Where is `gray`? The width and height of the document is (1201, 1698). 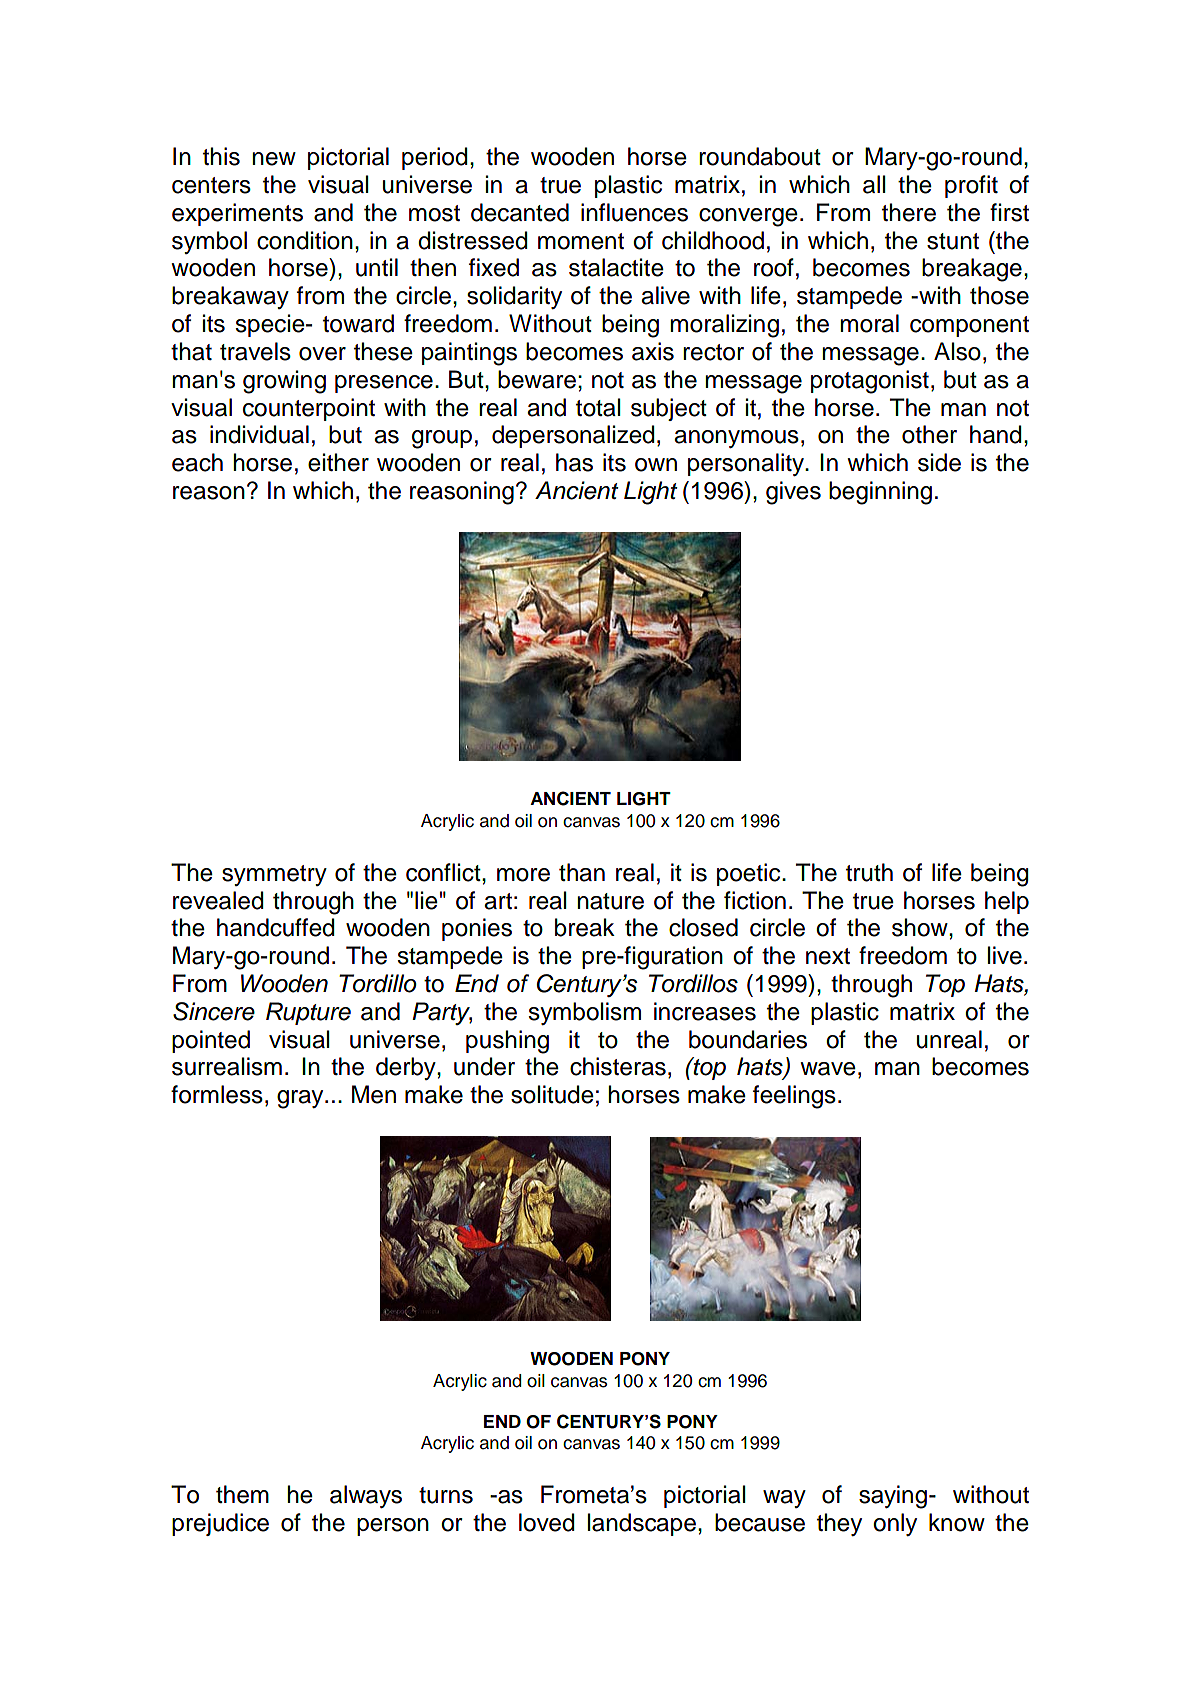
gray is located at coordinates (301, 1099).
